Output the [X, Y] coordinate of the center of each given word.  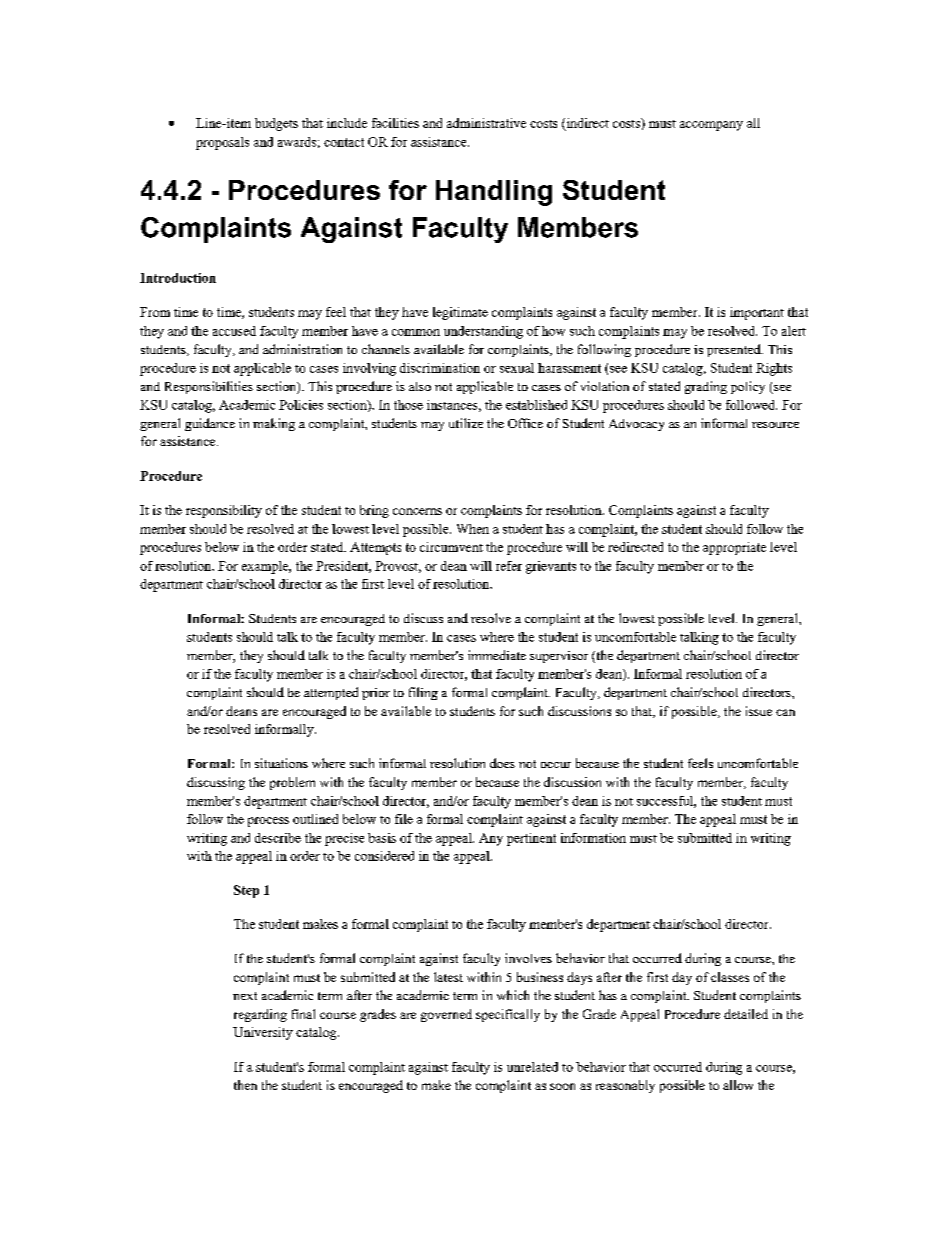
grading [706, 387]
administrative [486, 123]
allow [738, 1085]
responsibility [224, 511]
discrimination [440, 368]
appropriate [734, 548]
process [268, 822]
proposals [222, 143]
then [245, 1085]
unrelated [532, 1067]
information [593, 838]
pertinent [531, 839]
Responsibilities [209, 387]
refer [509, 566]
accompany [711, 126]
